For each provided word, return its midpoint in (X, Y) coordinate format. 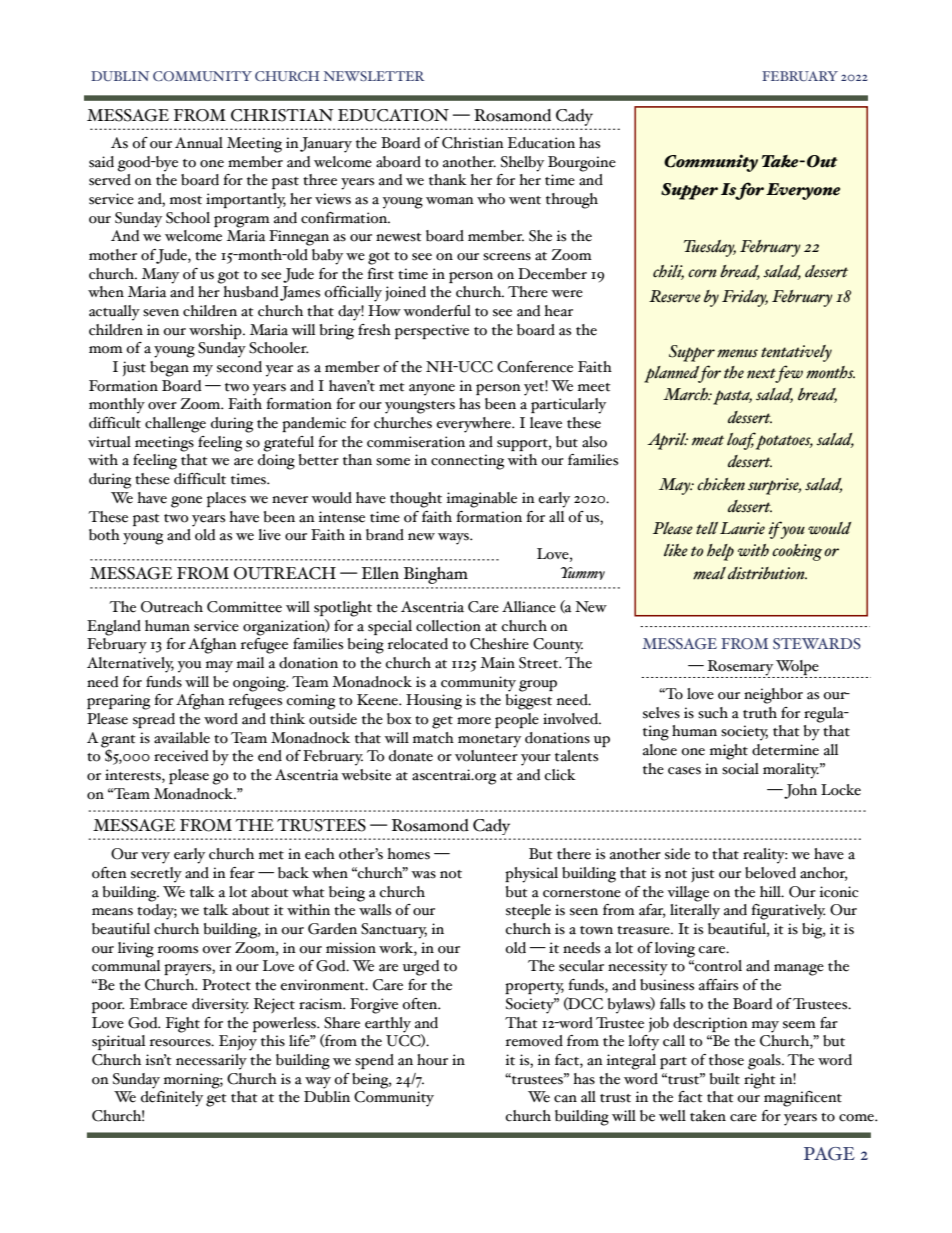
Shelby (522, 164)
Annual (199, 143)
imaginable (482, 500)
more (474, 721)
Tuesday (710, 248)
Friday (745, 298)
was (423, 875)
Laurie (742, 528)
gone (186, 502)
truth (760, 713)
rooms (178, 950)
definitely (172, 1097)
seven (161, 313)
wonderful (437, 311)
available (182, 738)
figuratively (788, 912)
